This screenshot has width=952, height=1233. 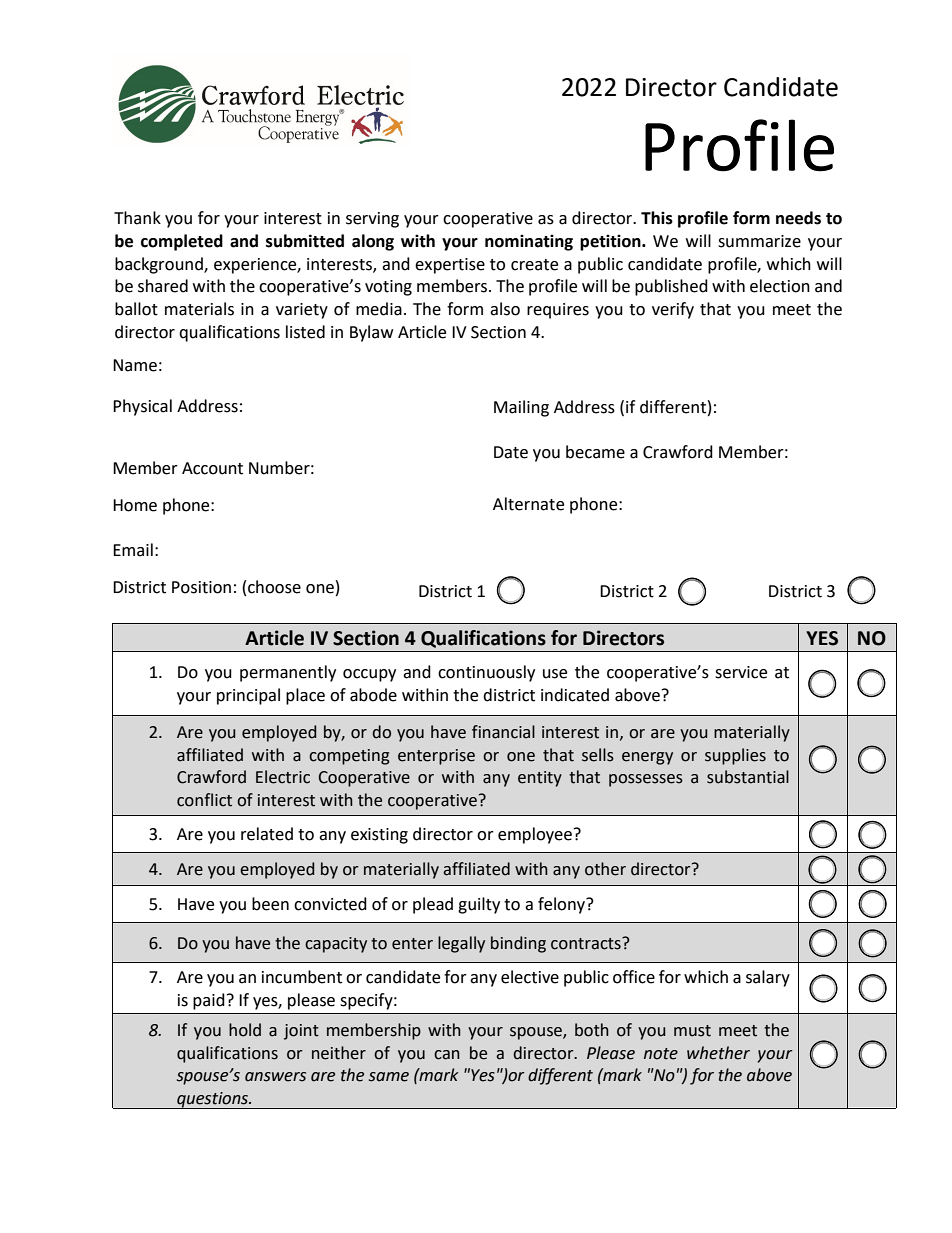 What do you see at coordinates (212, 468) in the screenshot?
I see `Account` at bounding box center [212, 468].
